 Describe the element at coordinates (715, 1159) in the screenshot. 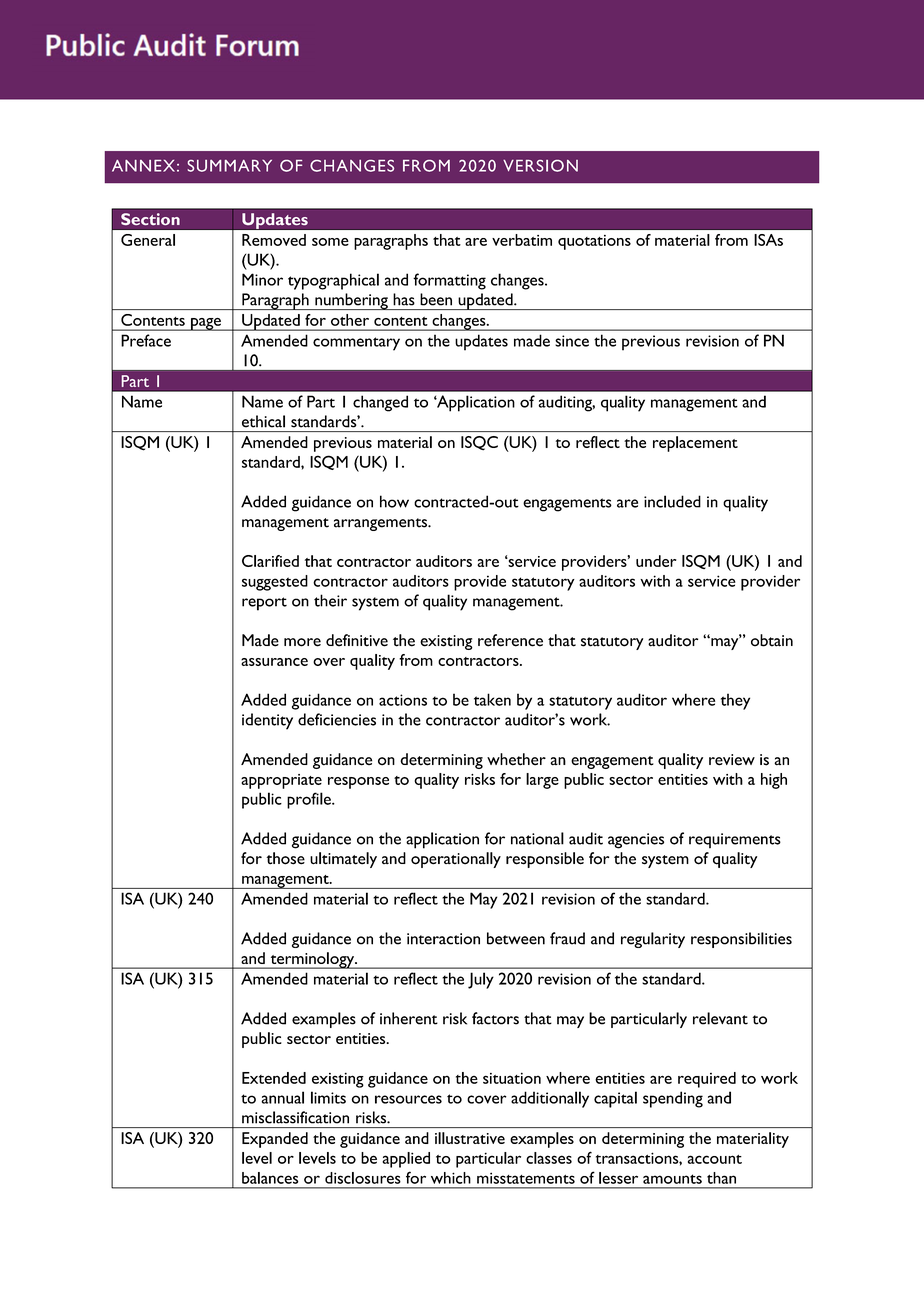

I see `account` at that location.
